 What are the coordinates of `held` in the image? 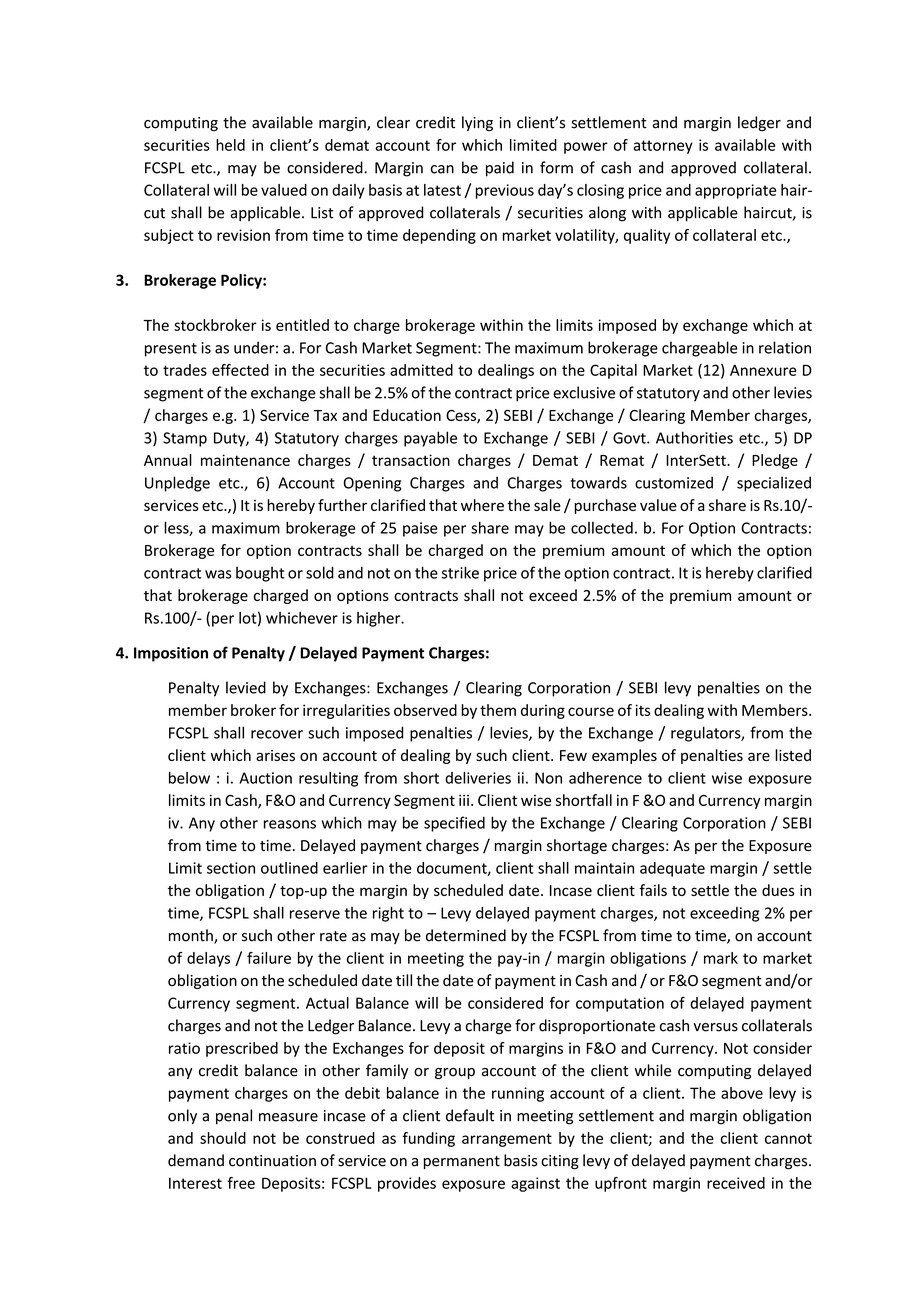 It's located at (230, 145).
